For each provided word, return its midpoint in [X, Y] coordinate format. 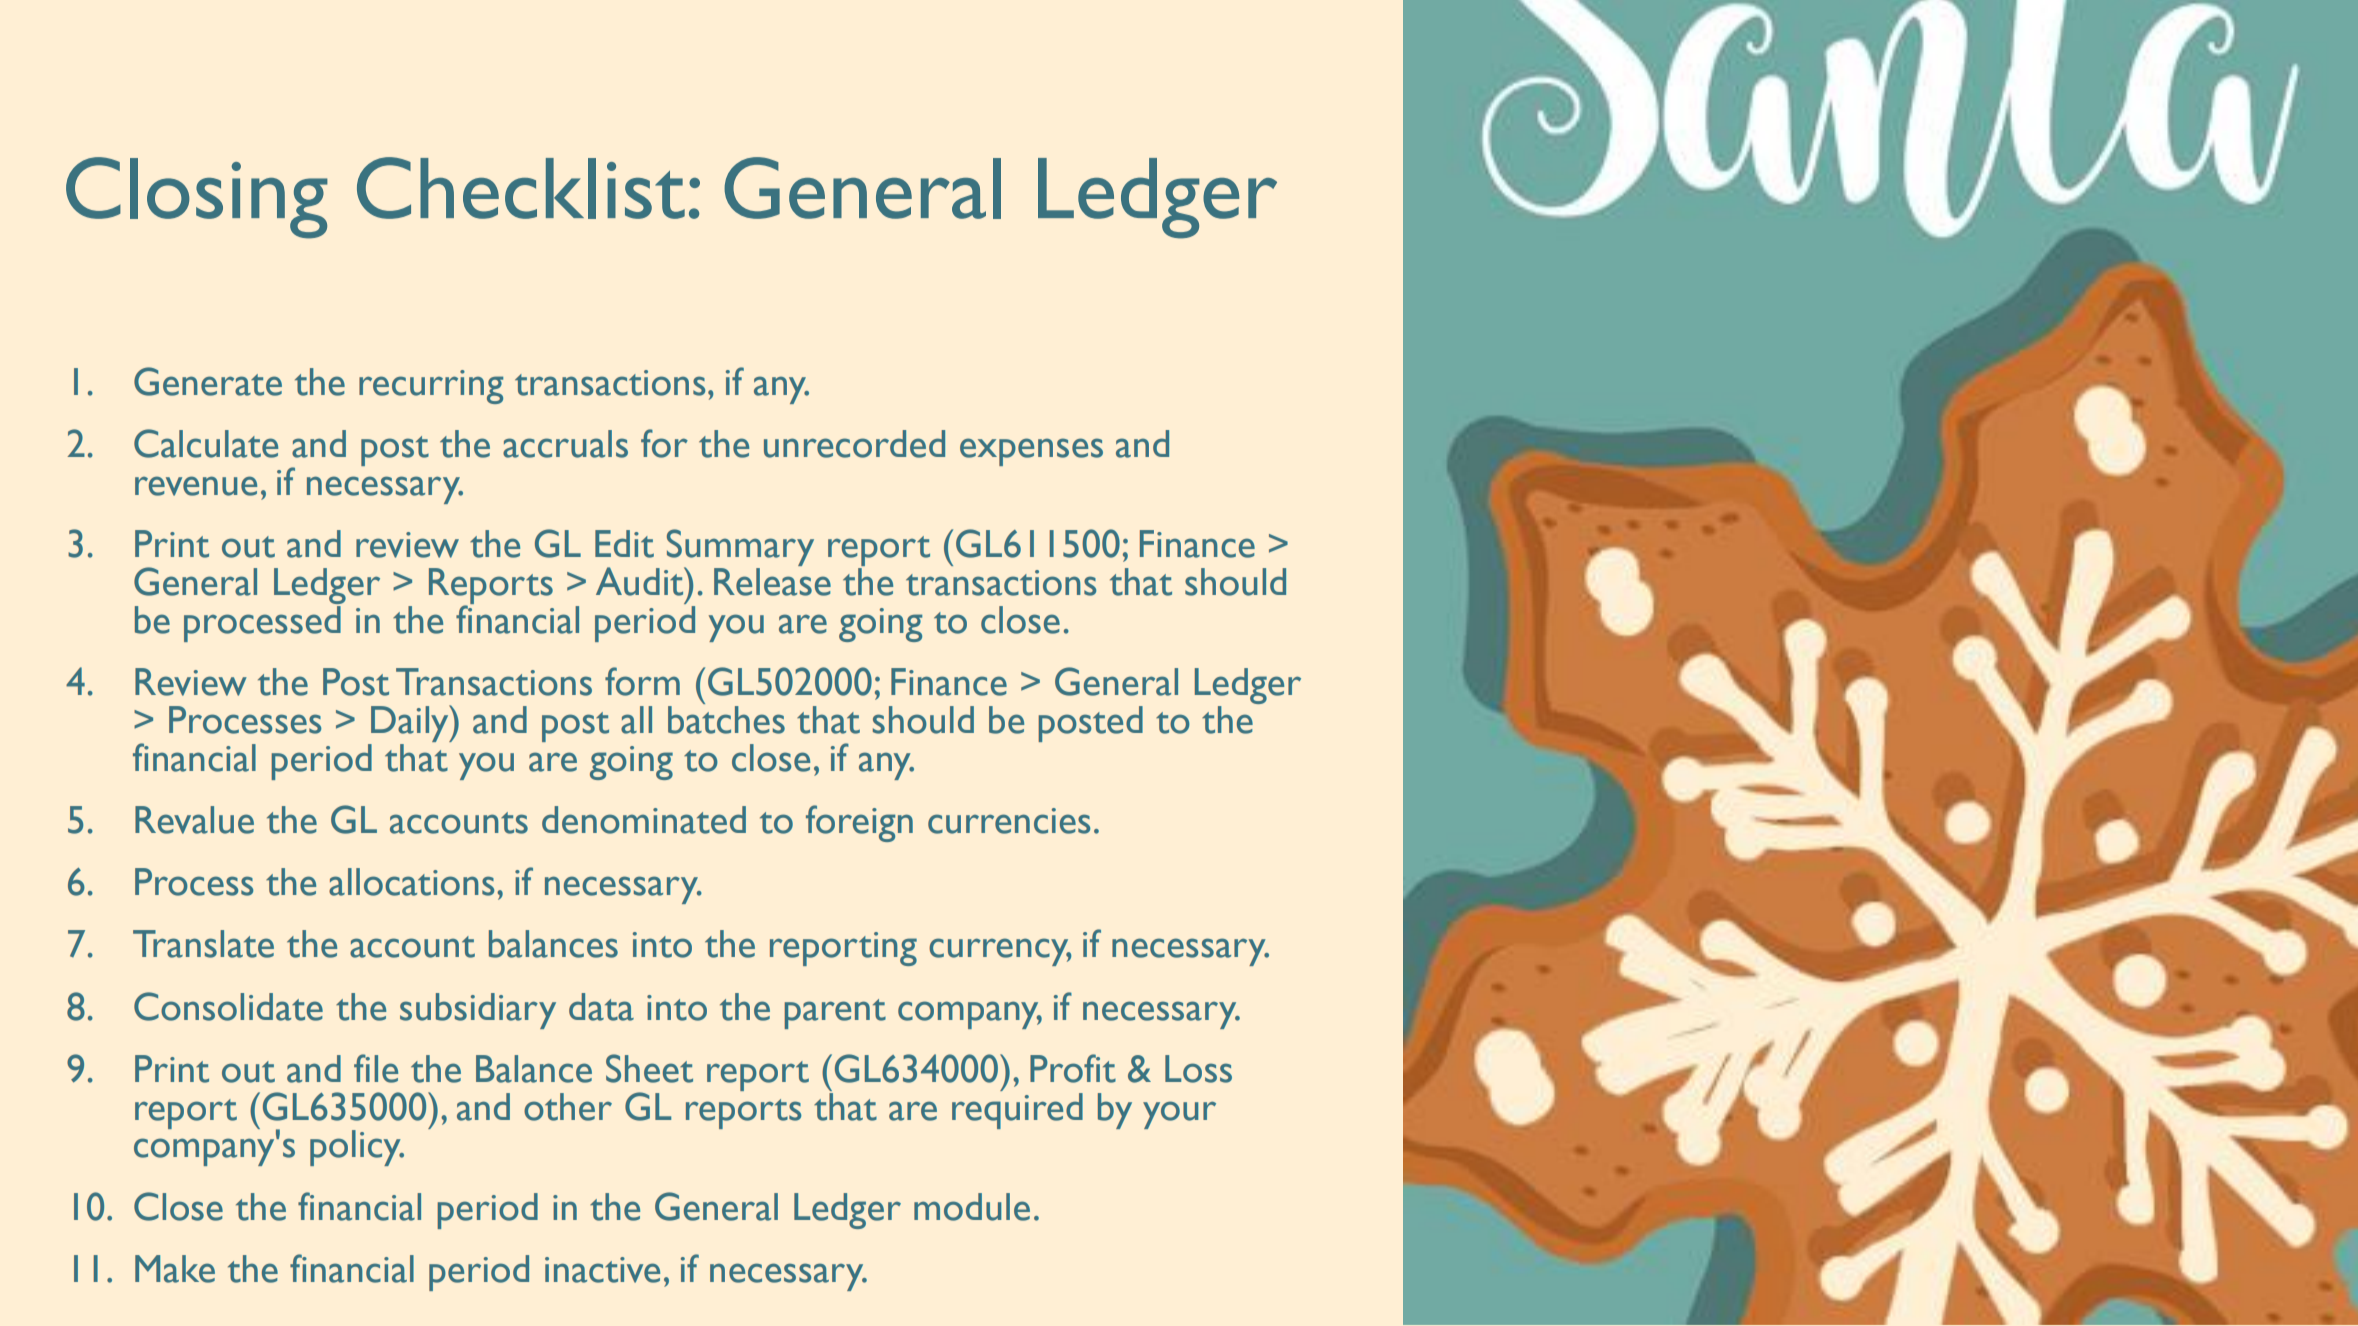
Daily [411, 723]
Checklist [521, 188]
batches [726, 720]
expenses [1031, 452]
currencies [1009, 821]
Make [175, 1269]
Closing [197, 198]
